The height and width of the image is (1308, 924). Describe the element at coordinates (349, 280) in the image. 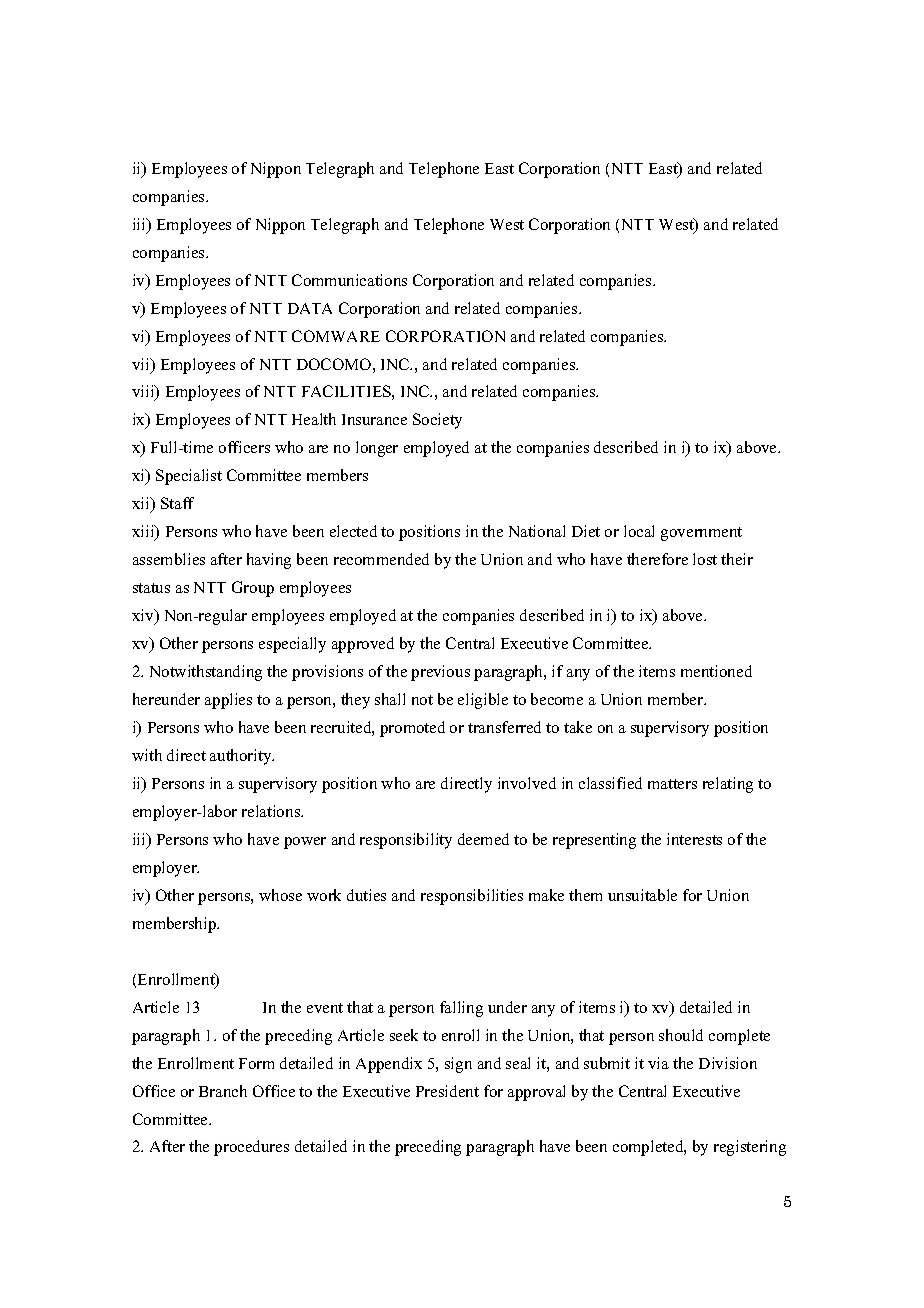

I see `Communications` at that location.
